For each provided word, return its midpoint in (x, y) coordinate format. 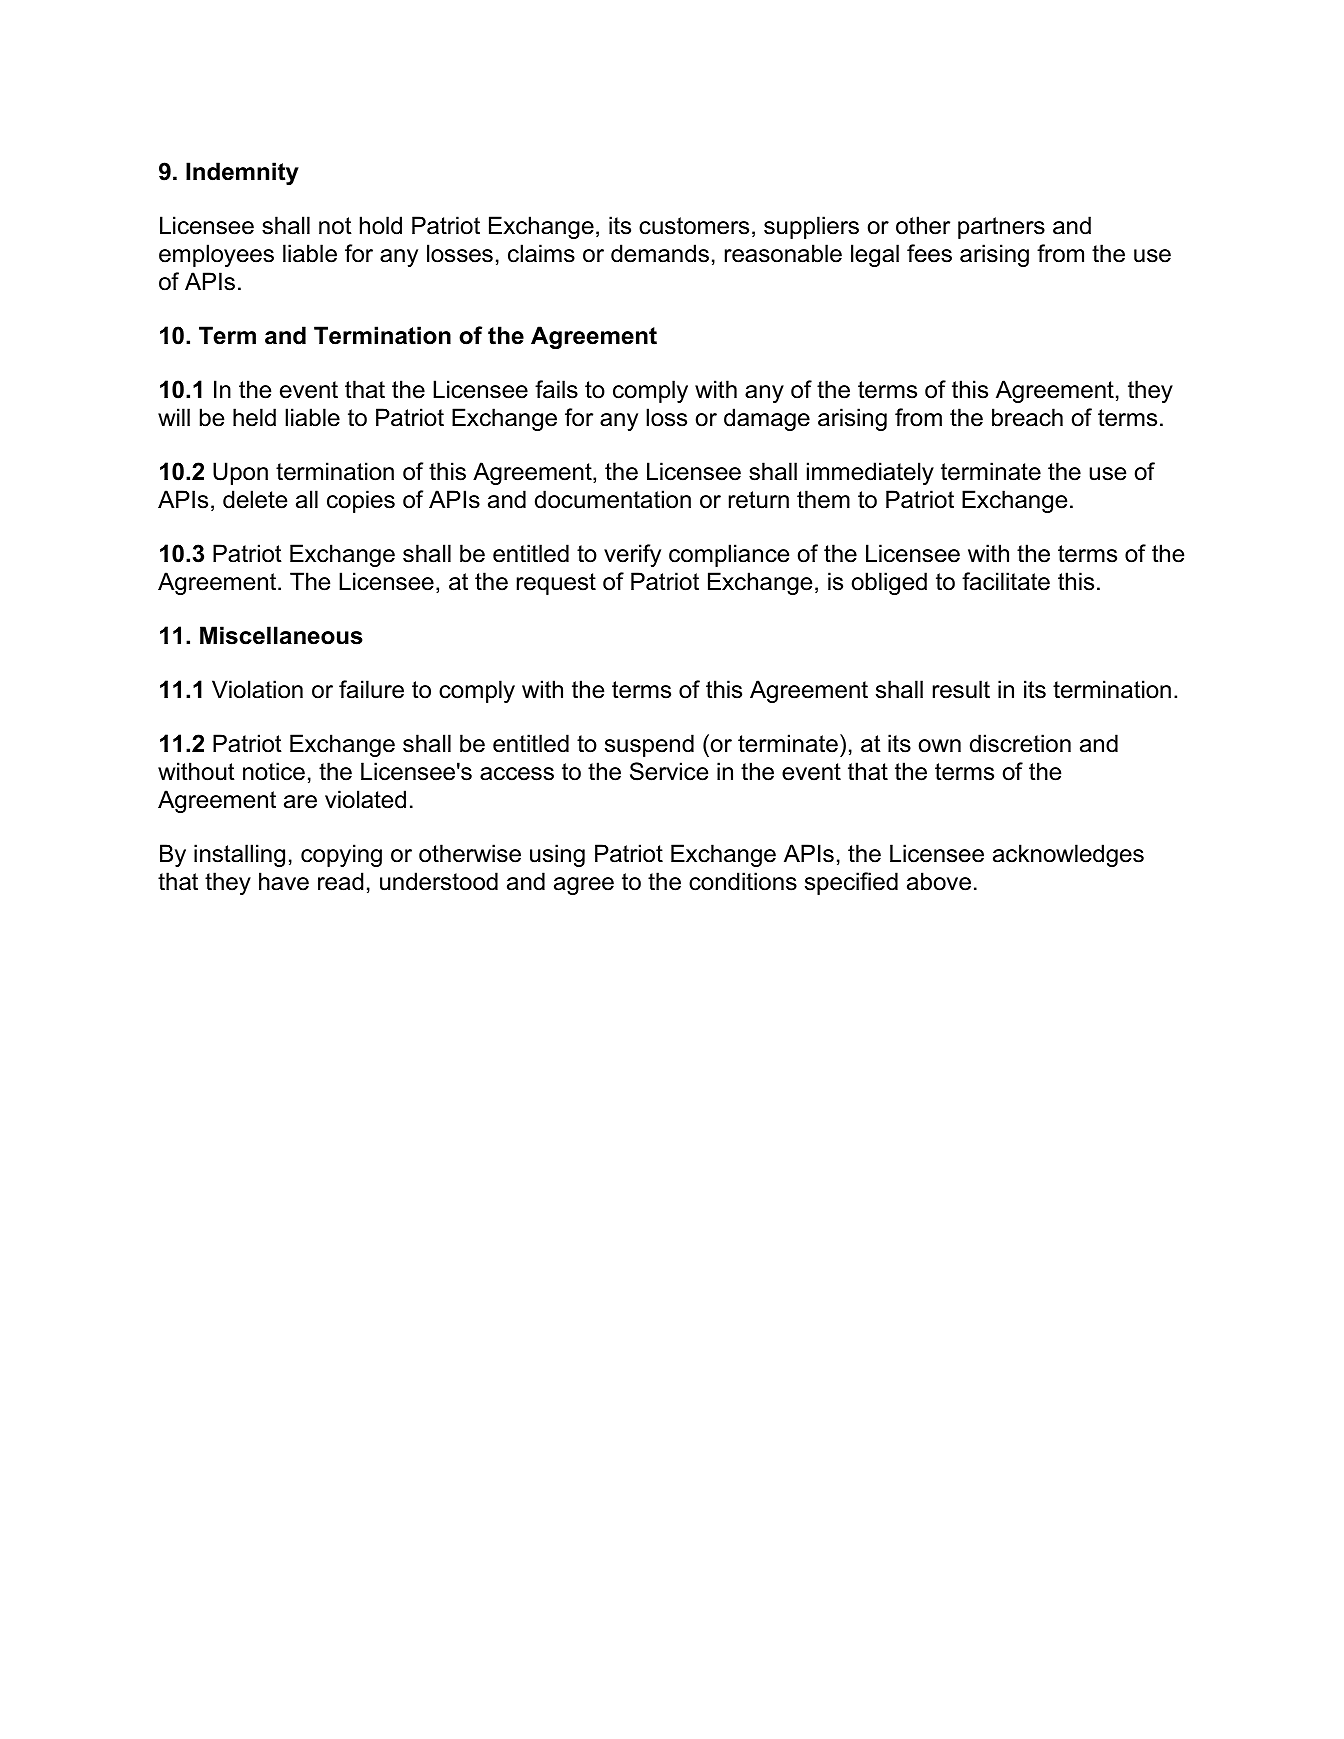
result (961, 689)
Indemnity (242, 173)
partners (1001, 228)
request (556, 584)
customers (694, 226)
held (254, 417)
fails (556, 389)
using (557, 855)
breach (1027, 417)
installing (239, 855)
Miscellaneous (281, 635)
